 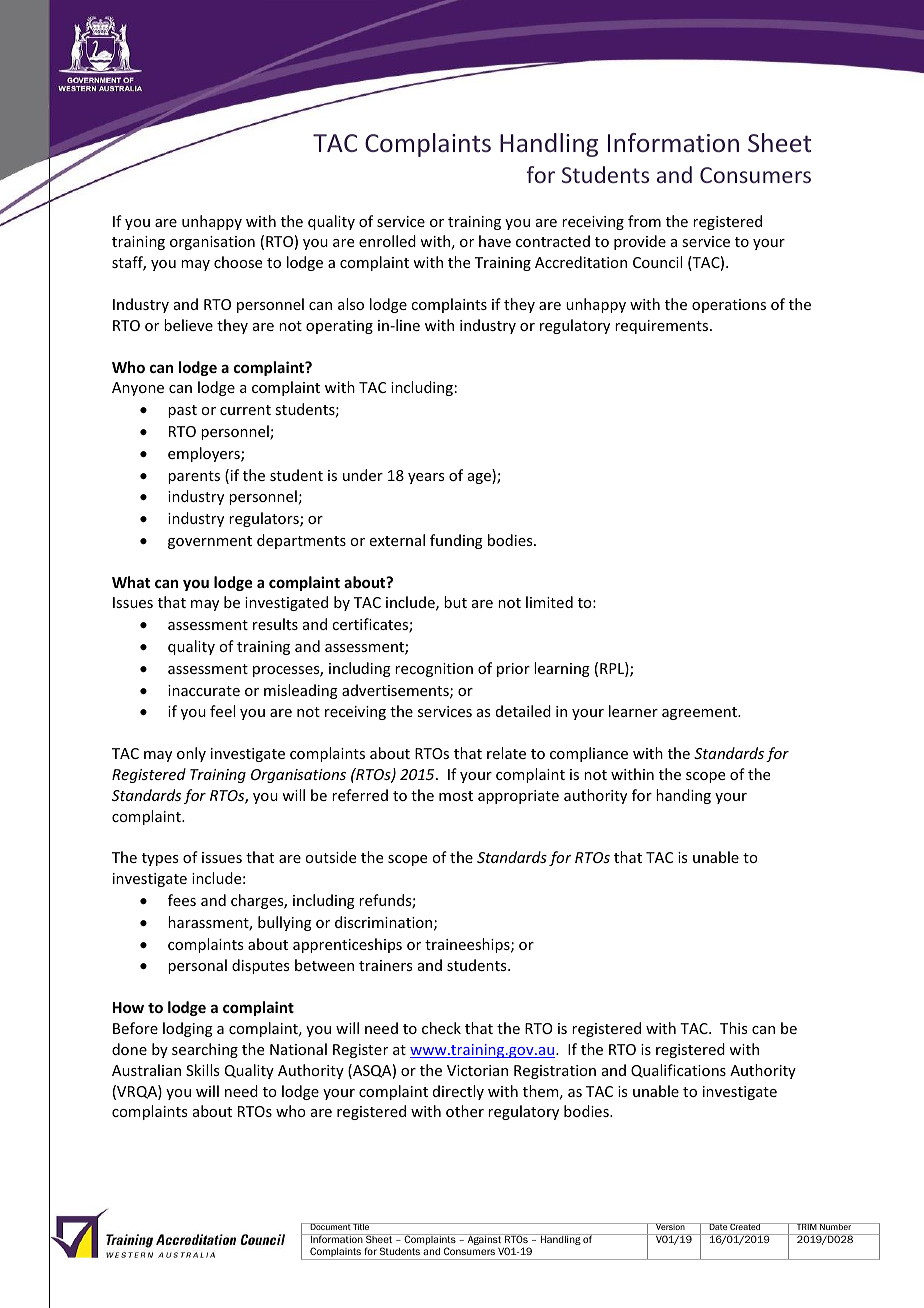 What do you see at coordinates (202, 1070) in the screenshot?
I see `Skills` at bounding box center [202, 1070].
